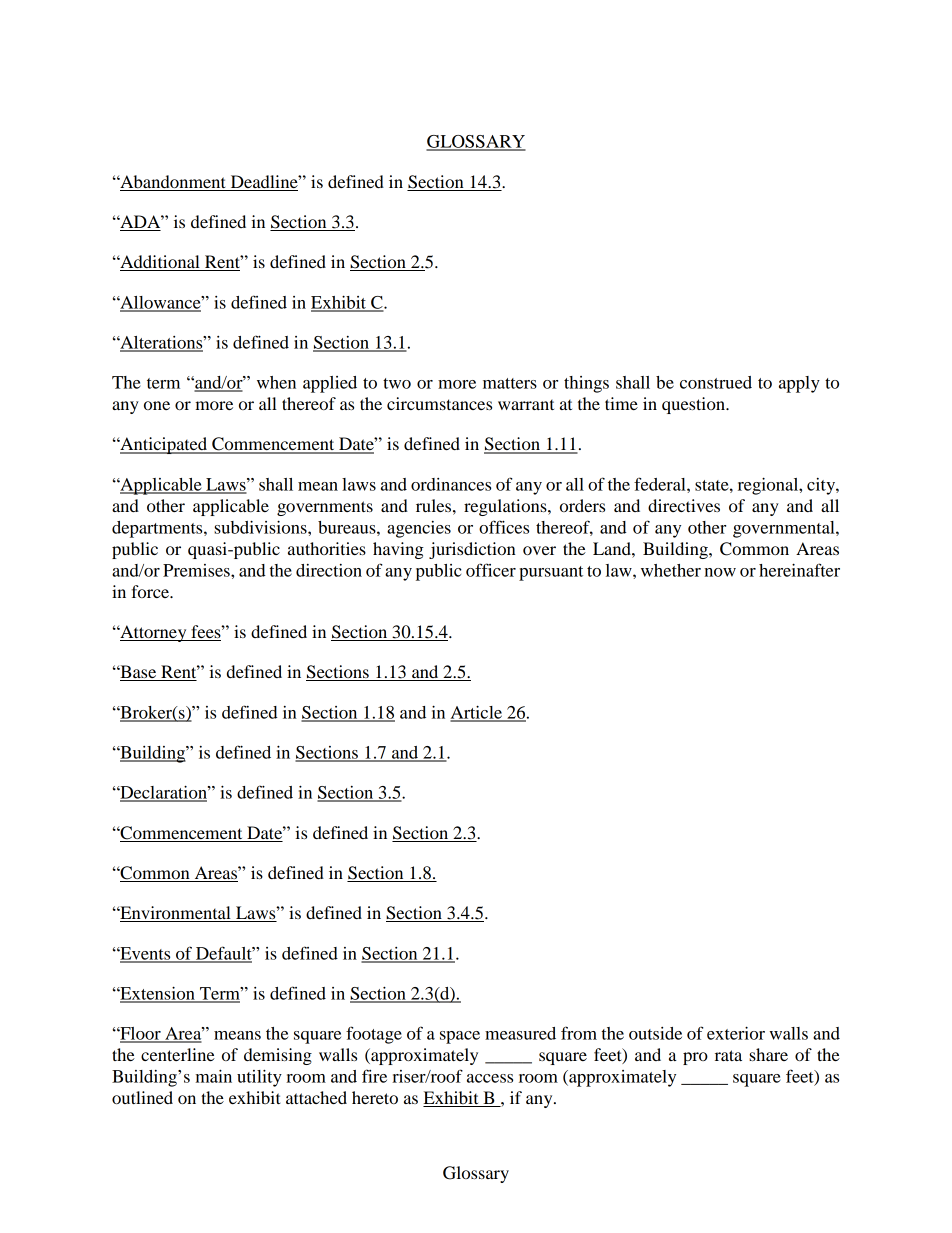 The width and height of the screenshot is (952, 1233). Describe the element at coordinates (214, 1076) in the screenshot. I see `main` at that location.
